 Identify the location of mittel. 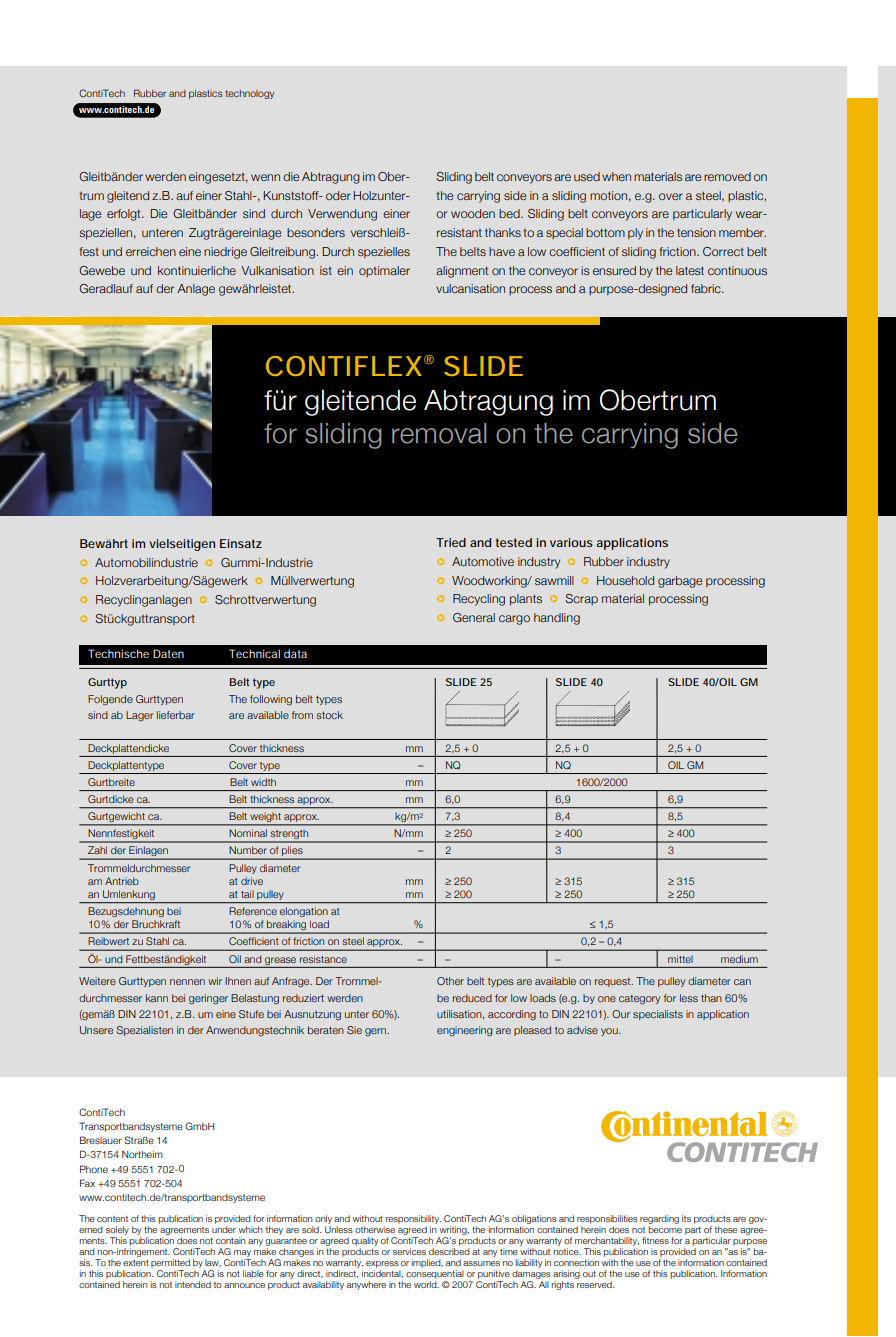
(680, 959).
